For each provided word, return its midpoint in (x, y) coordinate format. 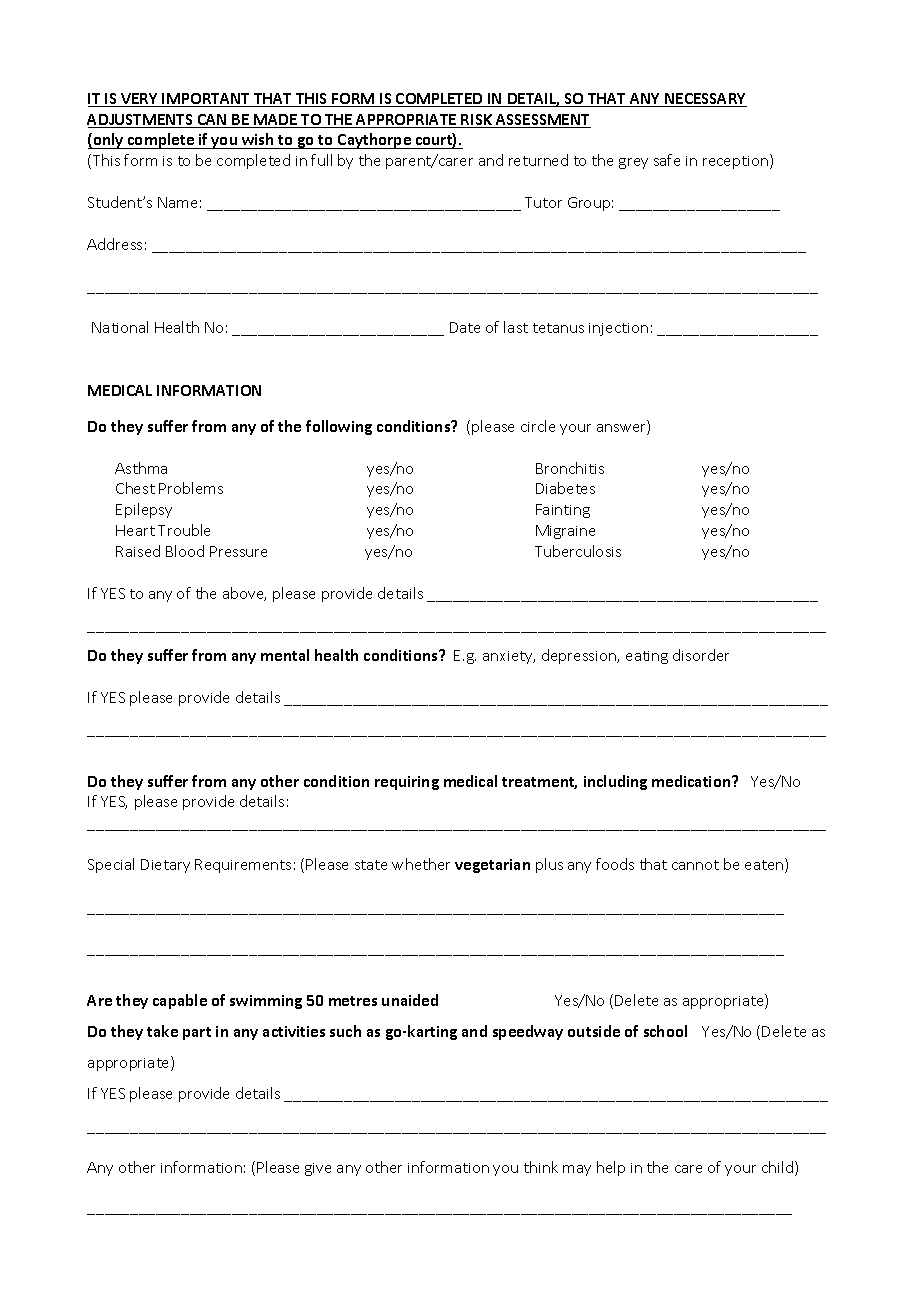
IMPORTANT (207, 100)
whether (421, 864)
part (197, 1033)
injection (618, 329)
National (120, 327)
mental (285, 655)
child (779, 1168)
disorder (701, 655)
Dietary (165, 866)
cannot (695, 865)
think (541, 1167)
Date (465, 327)
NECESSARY (705, 100)
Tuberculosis (578, 551)
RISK (477, 121)
